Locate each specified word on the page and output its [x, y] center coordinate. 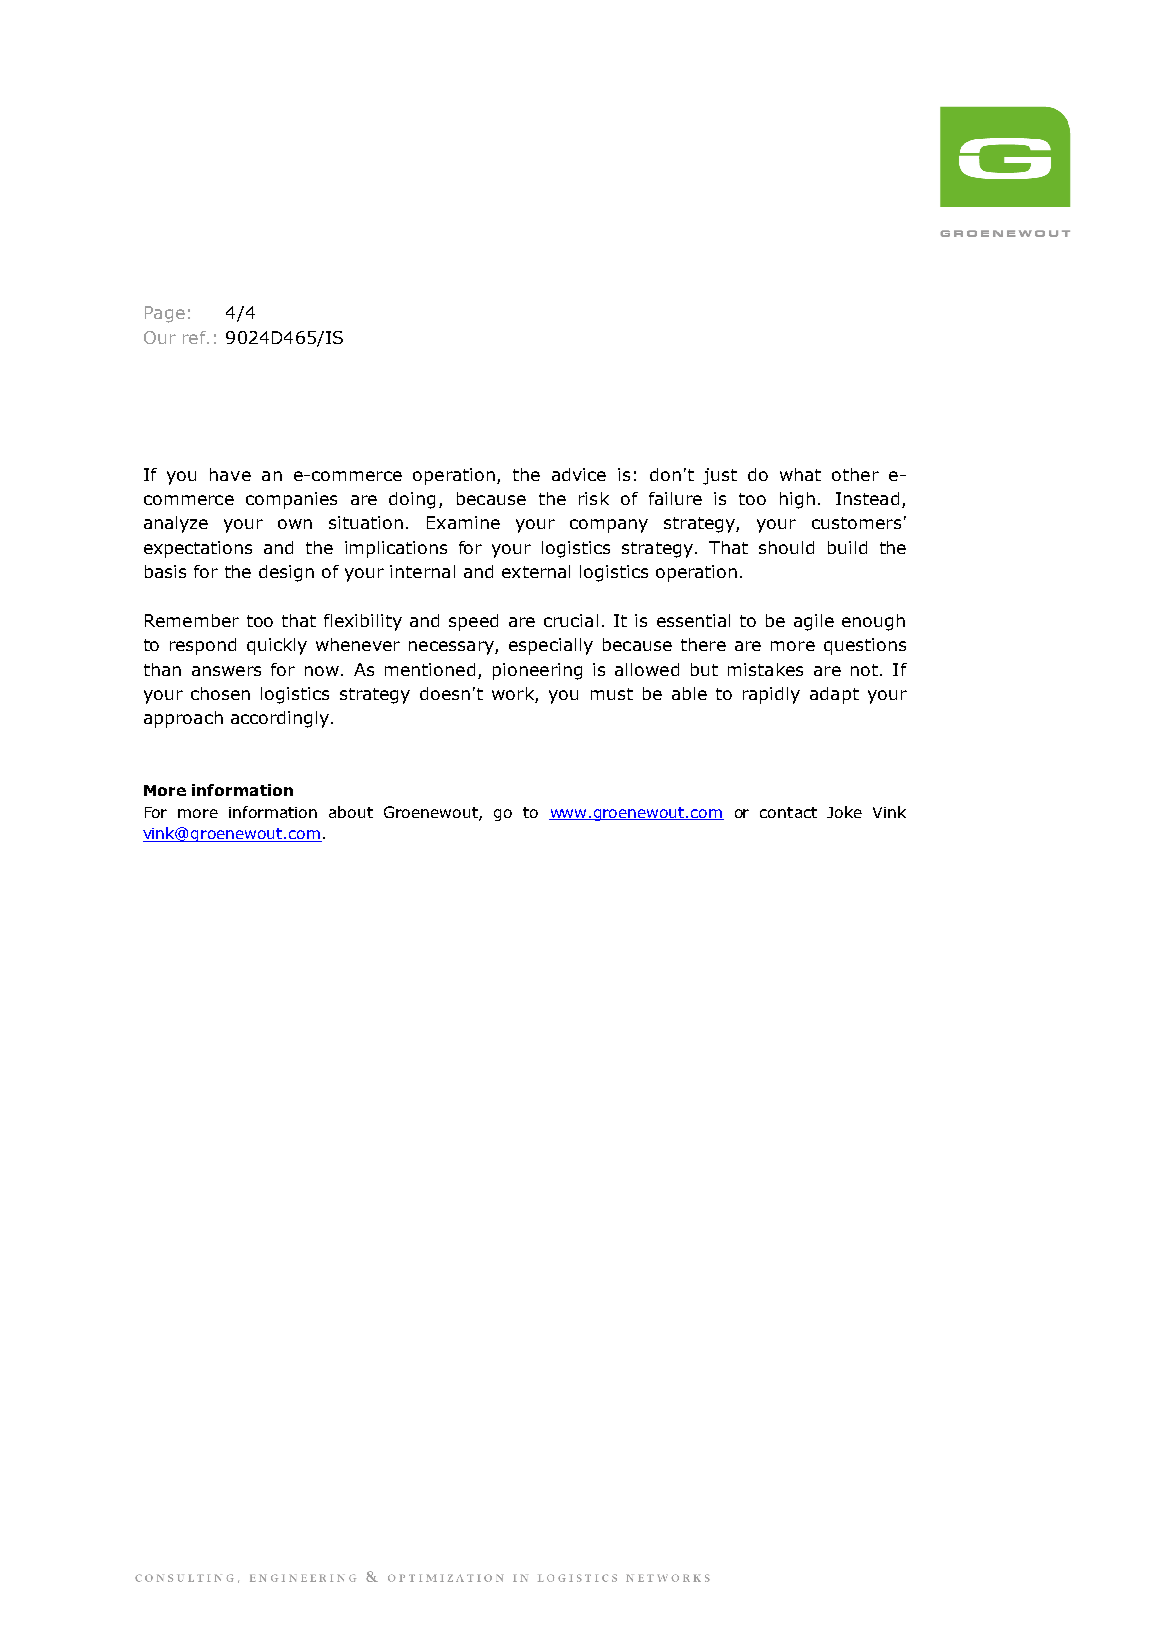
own [295, 524]
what [800, 474]
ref [195, 337]
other [855, 474]
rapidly [771, 695]
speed [473, 622]
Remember [192, 620]
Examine [463, 522]
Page [165, 314]
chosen [220, 693]
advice [579, 474]
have [230, 474]
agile [814, 622]
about [351, 812]
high [797, 500]
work [514, 695]
